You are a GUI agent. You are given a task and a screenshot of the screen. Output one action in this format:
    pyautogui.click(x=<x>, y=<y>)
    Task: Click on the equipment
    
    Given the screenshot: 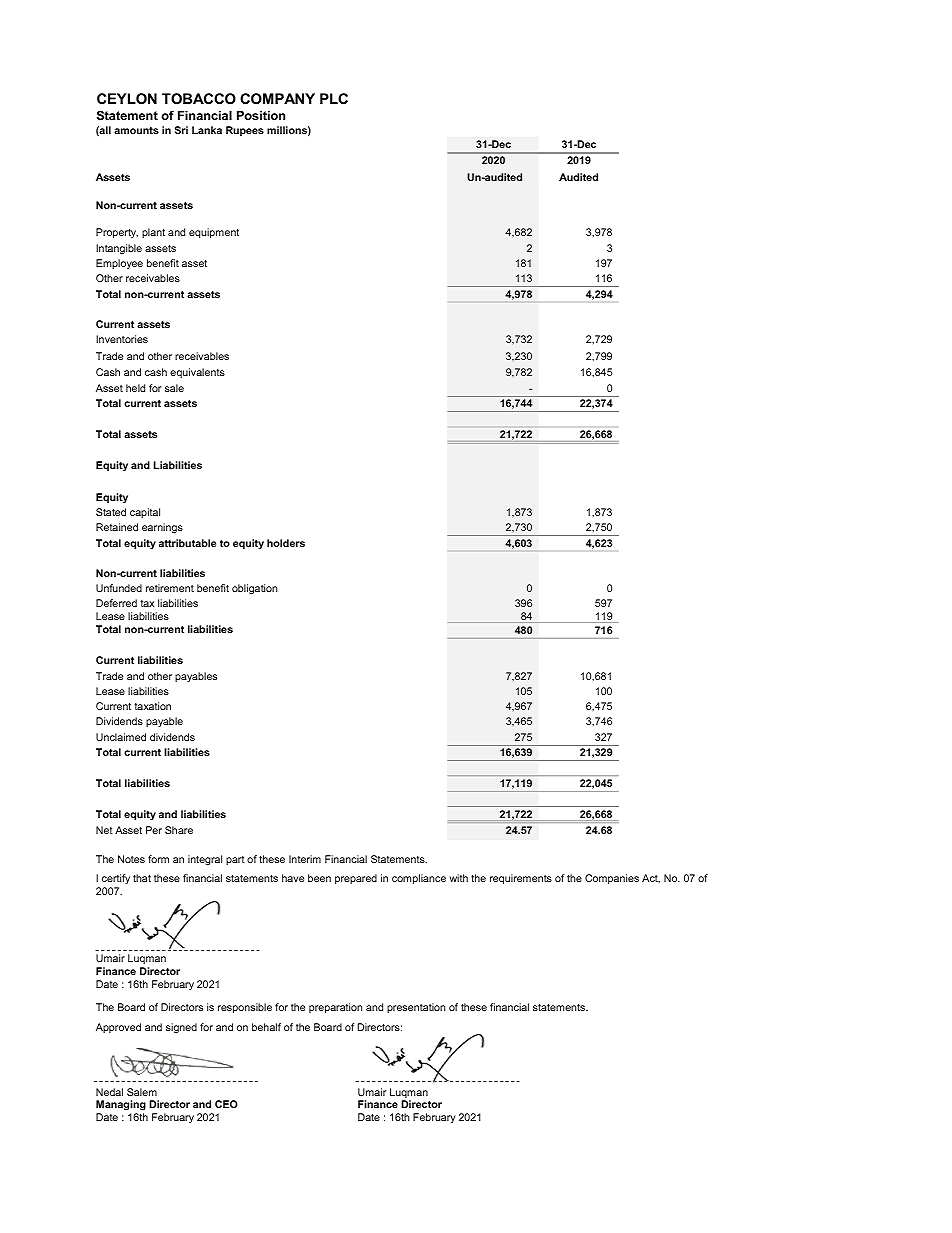 What is the action you would take?
    pyautogui.click(x=214, y=233)
